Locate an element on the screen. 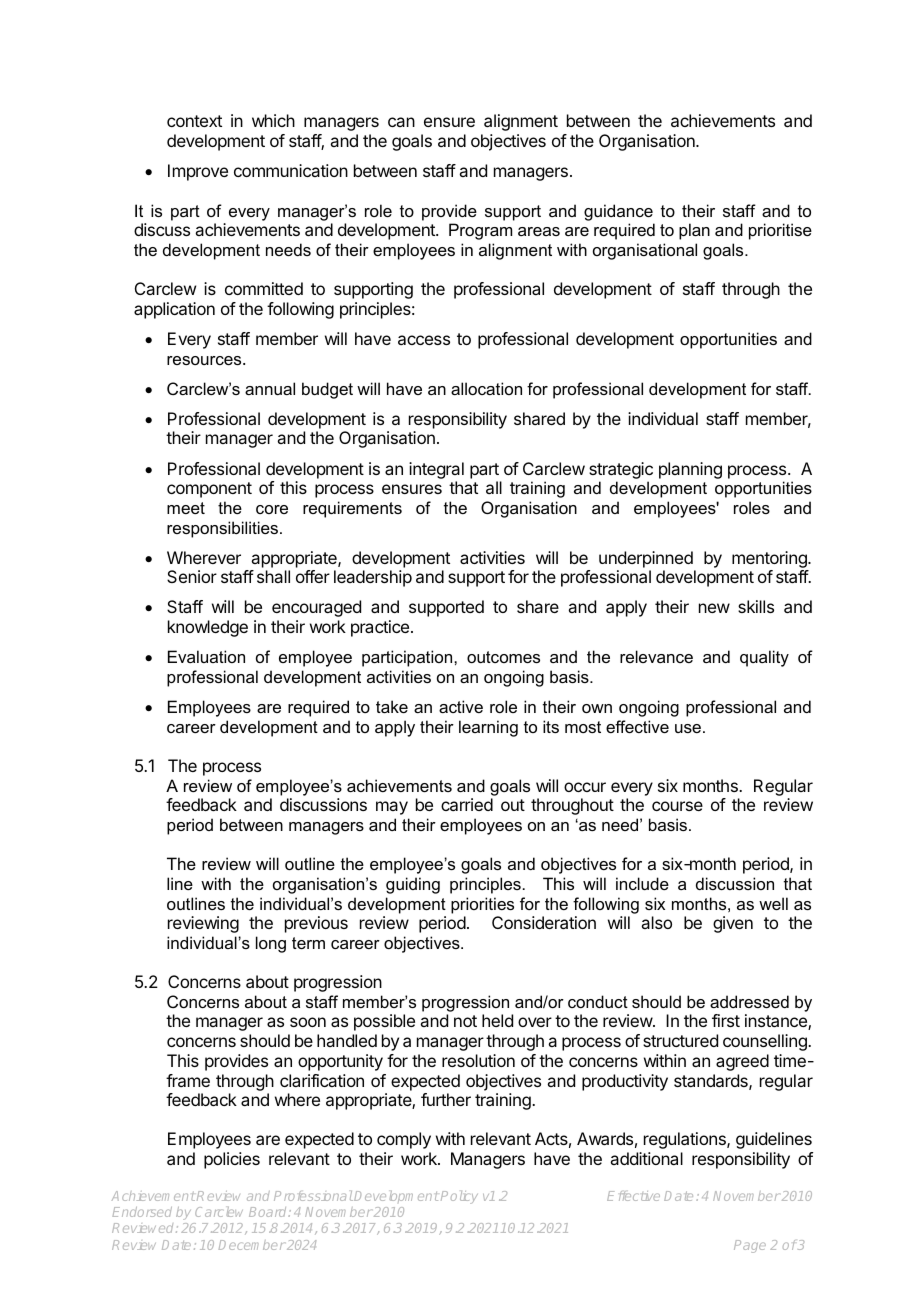 Image resolution: width=924 pixels, height=1308 pixels. Page is located at coordinates (750, 1246).
